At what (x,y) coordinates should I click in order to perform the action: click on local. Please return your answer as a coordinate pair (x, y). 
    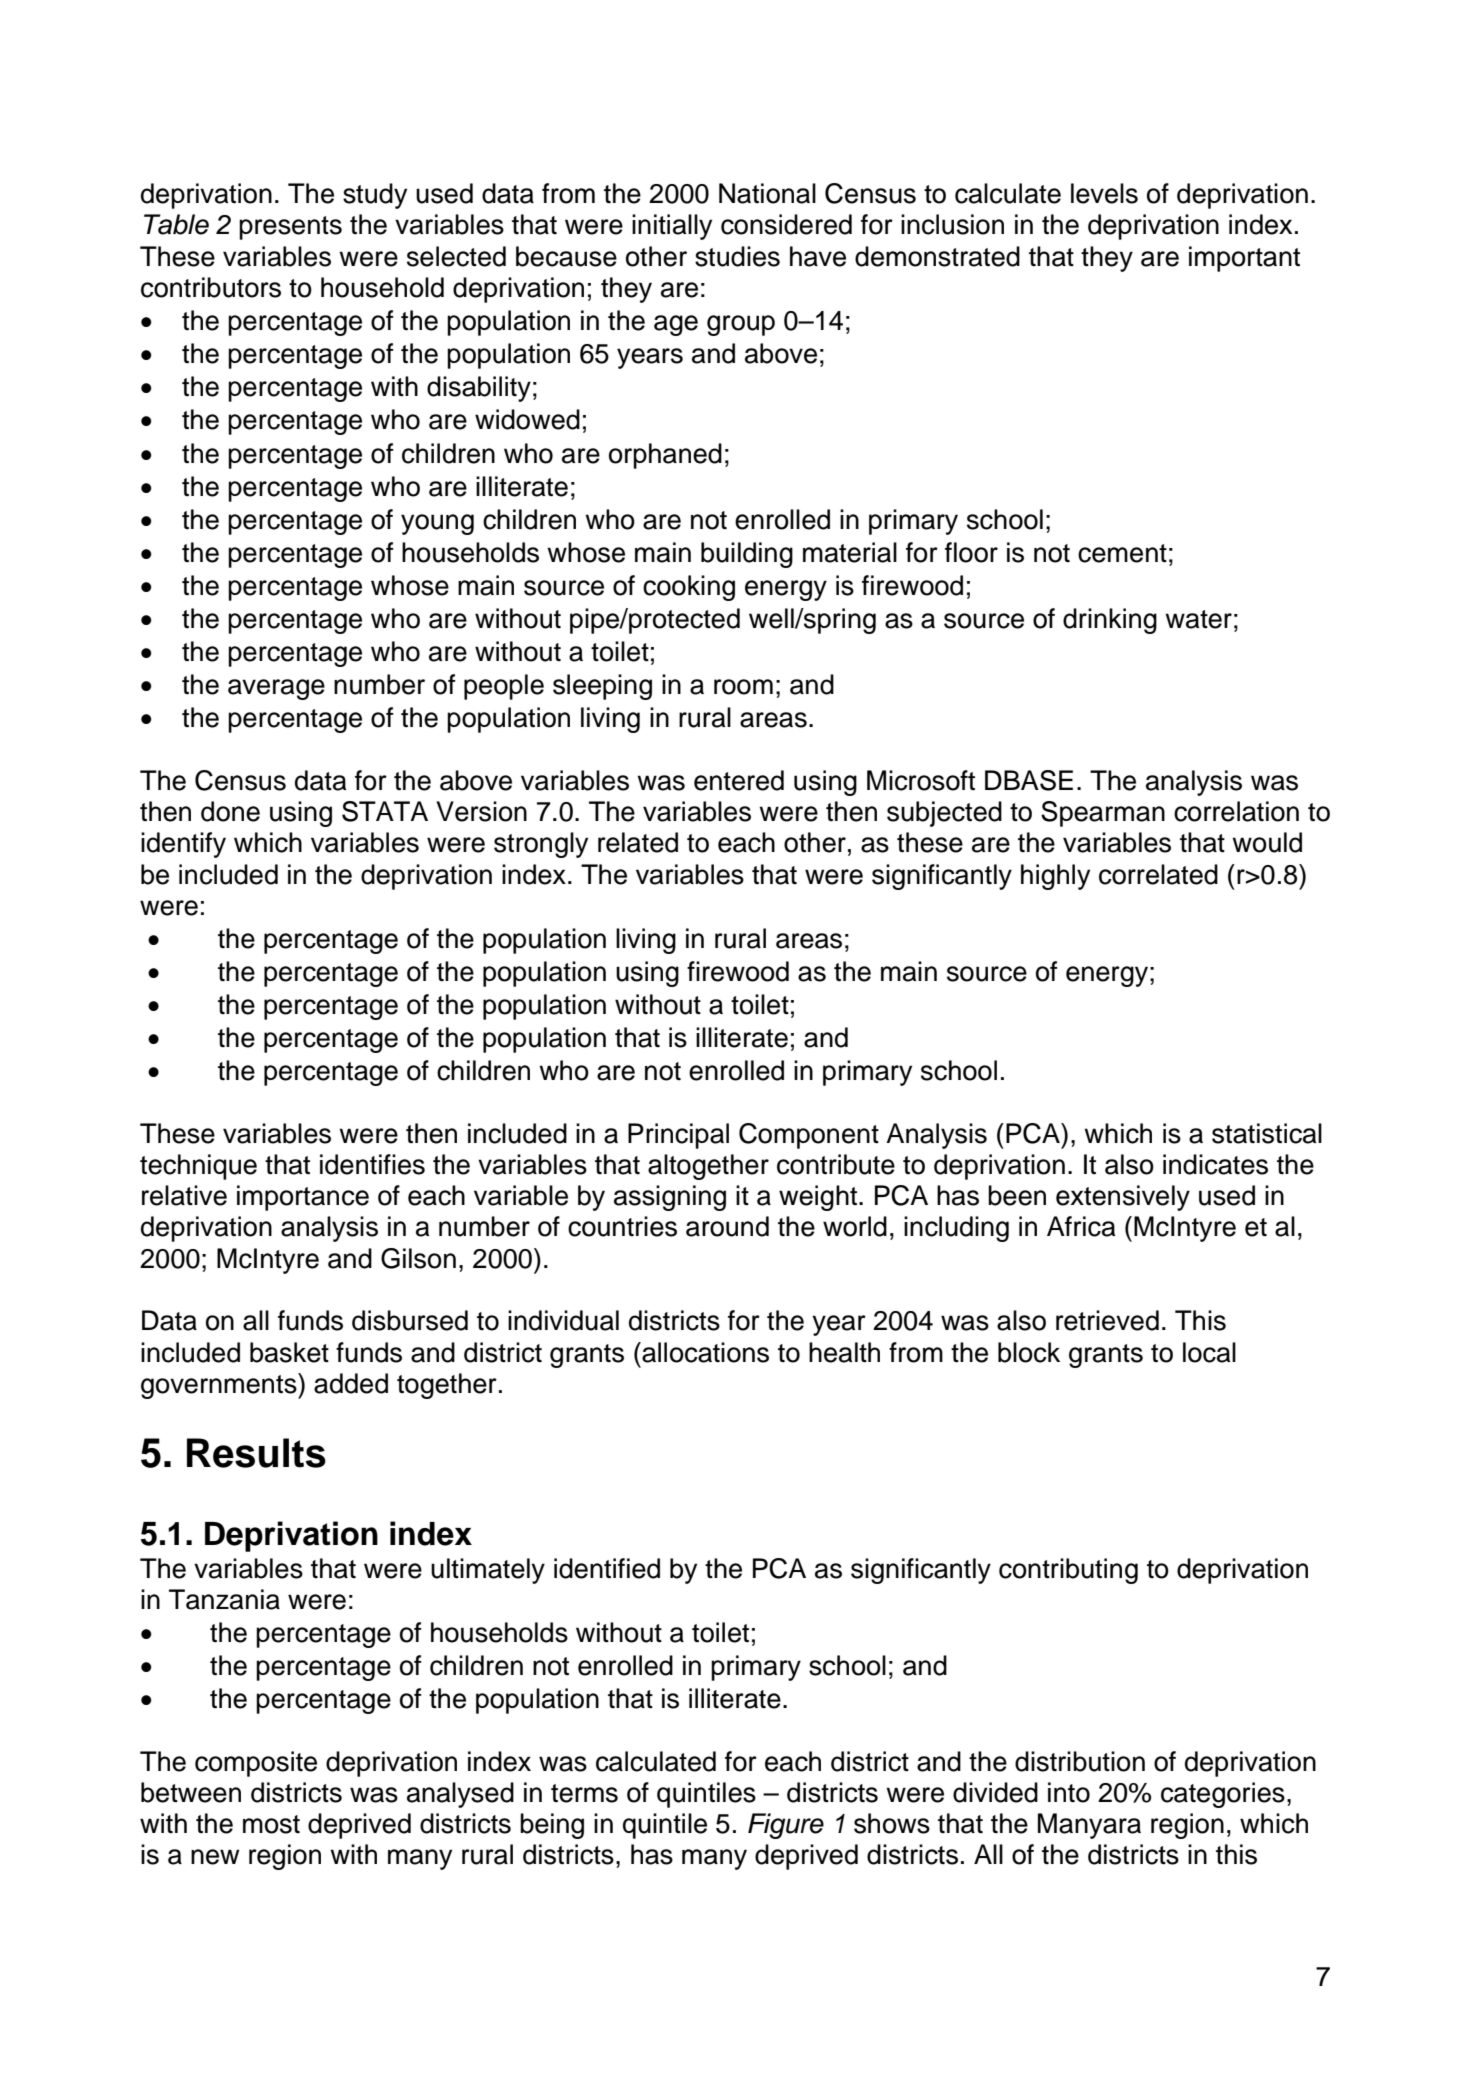
    Looking at the image, I should click on (1209, 1352).
